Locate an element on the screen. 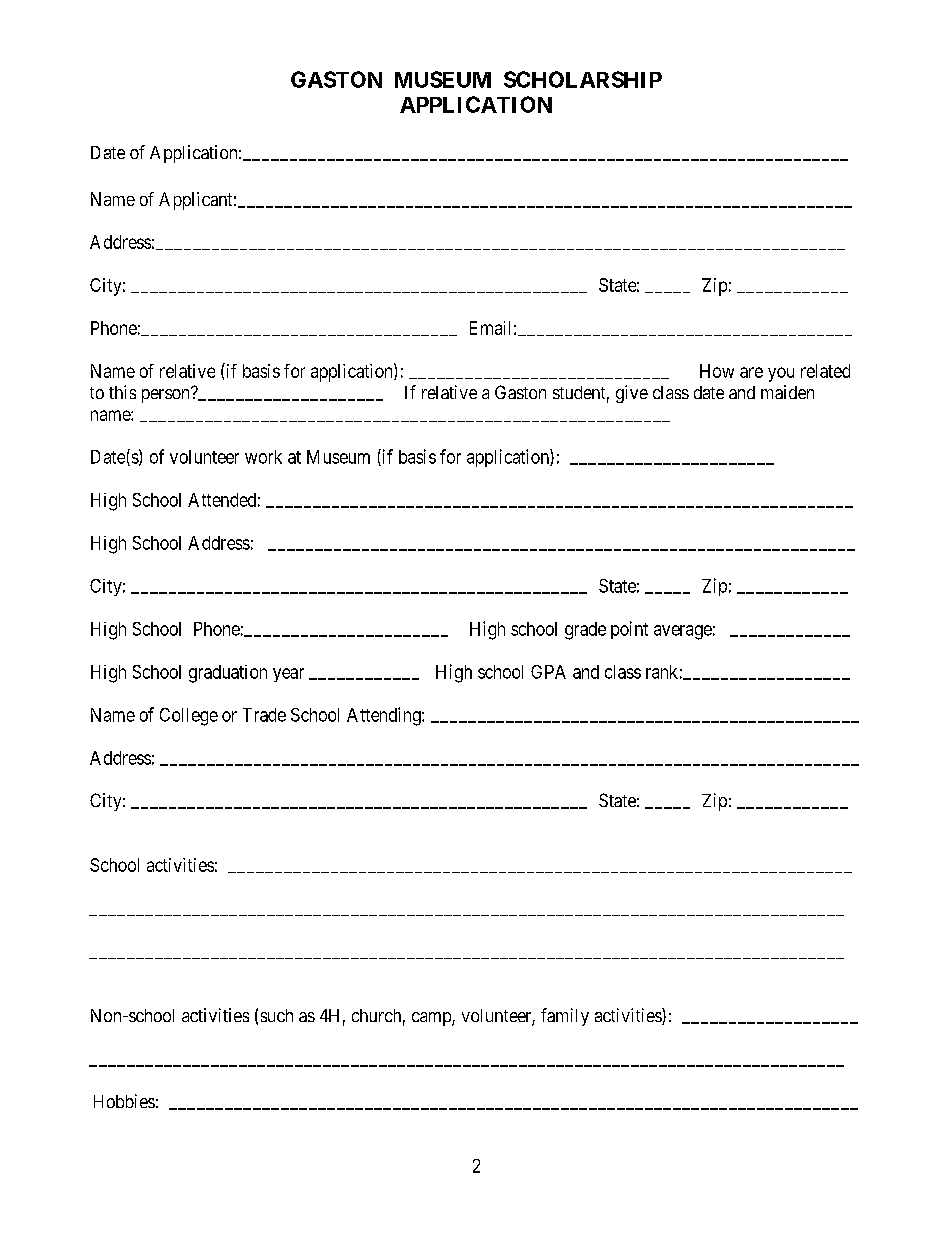 The image size is (952, 1233). average is located at coordinates (683, 632).
